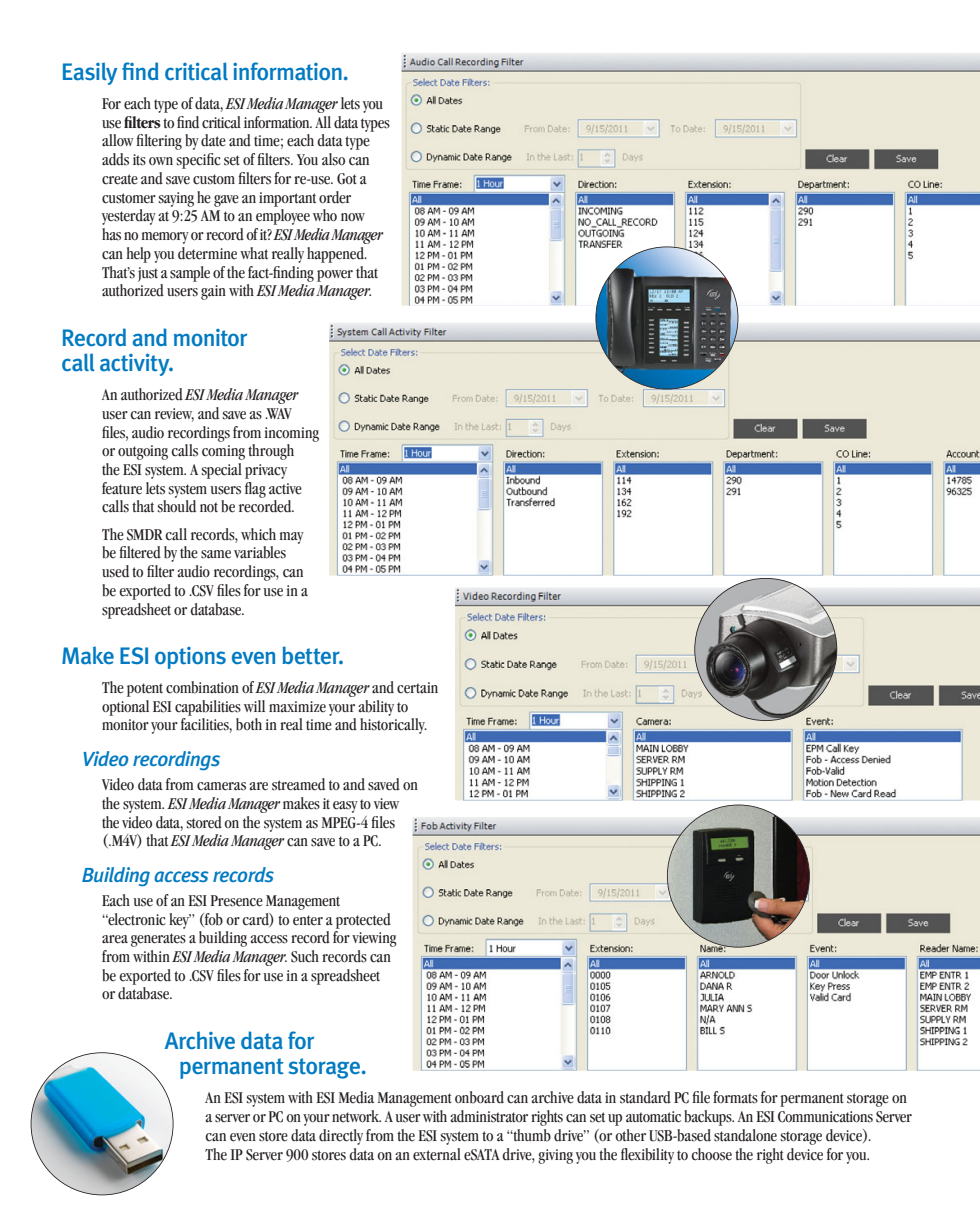  I want to click on directly, so click(341, 1137).
